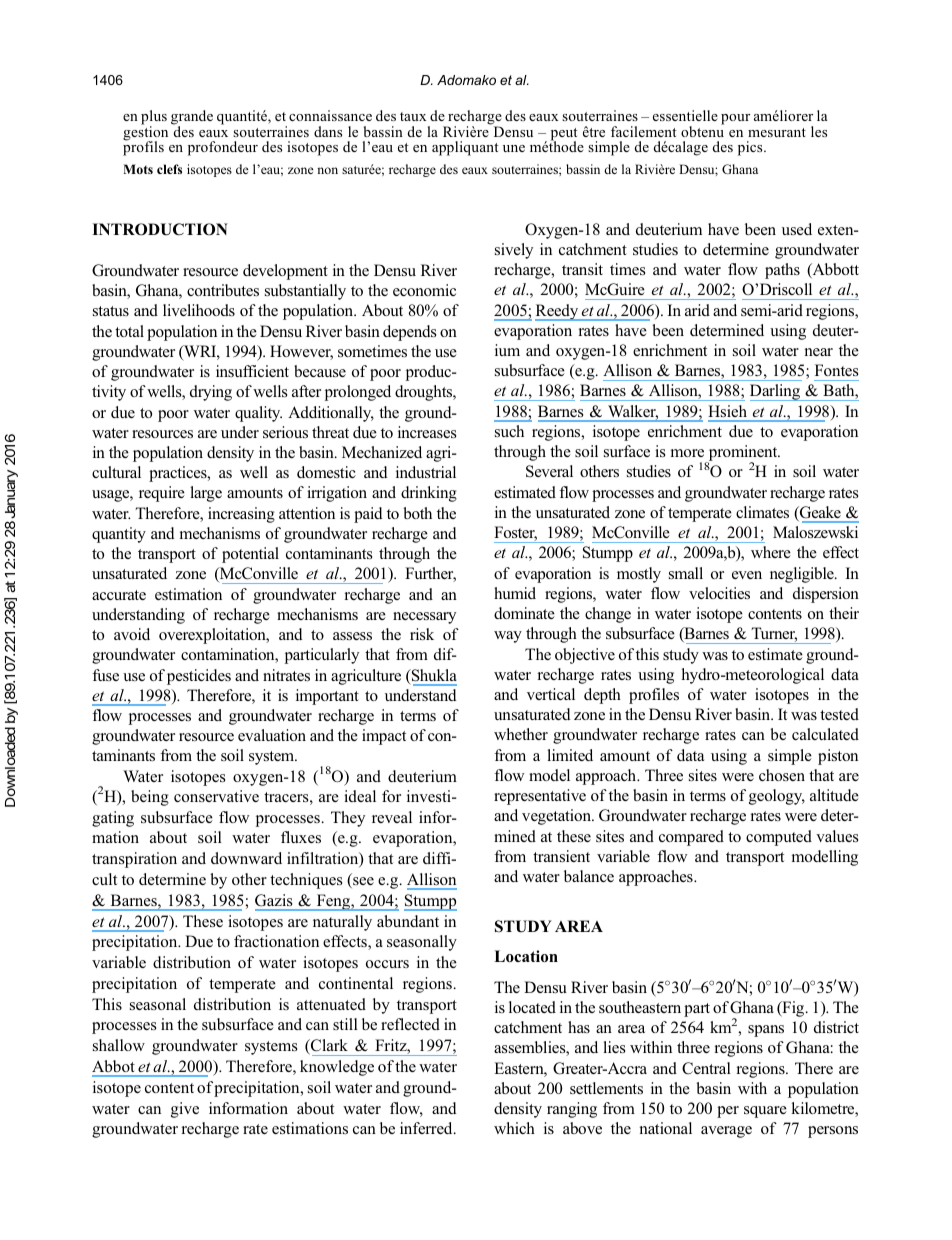  Describe the element at coordinates (765, 1112) in the screenshot. I see `square` at that location.
